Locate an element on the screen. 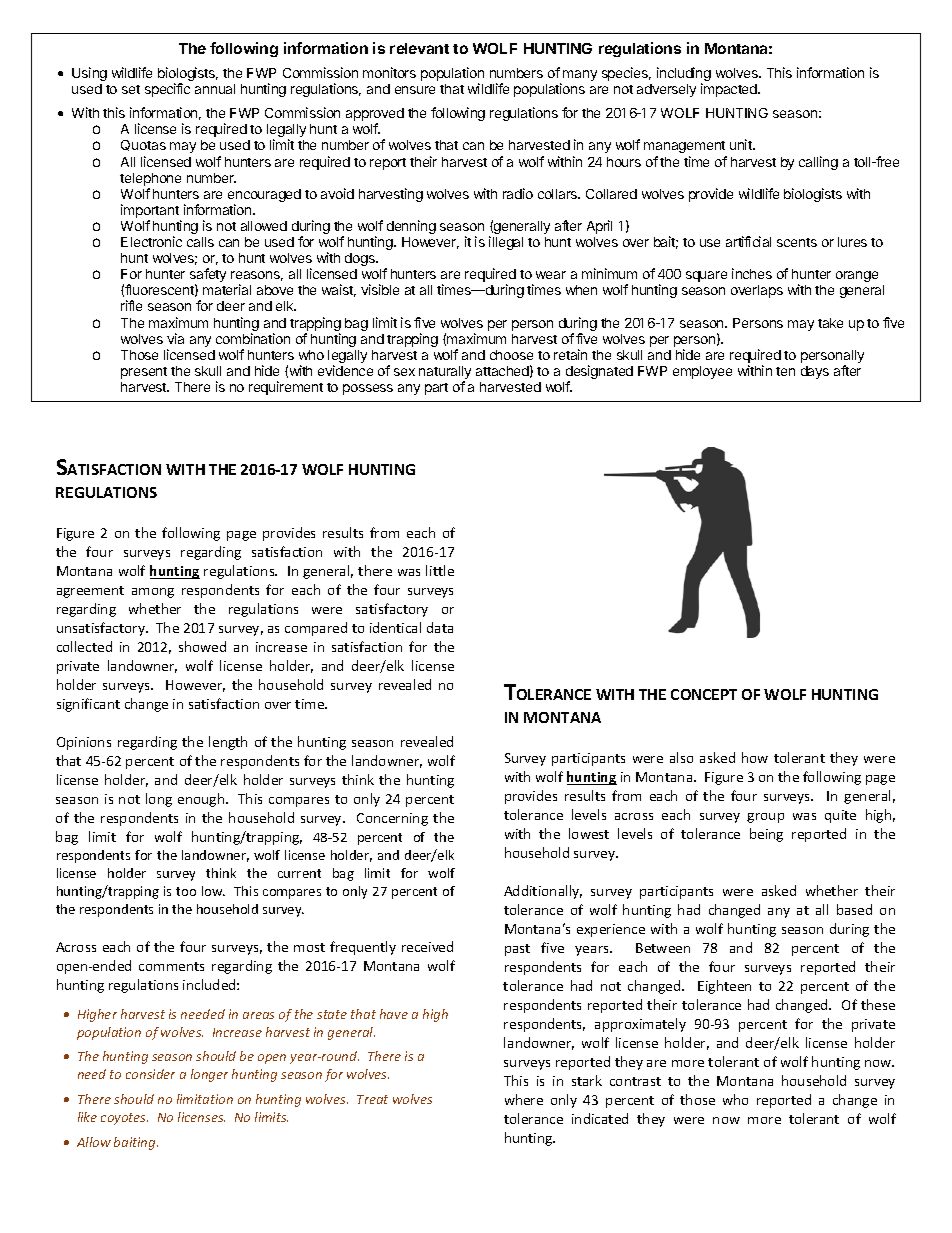 This screenshot has width=952, height=1233. take is located at coordinates (830, 323).
